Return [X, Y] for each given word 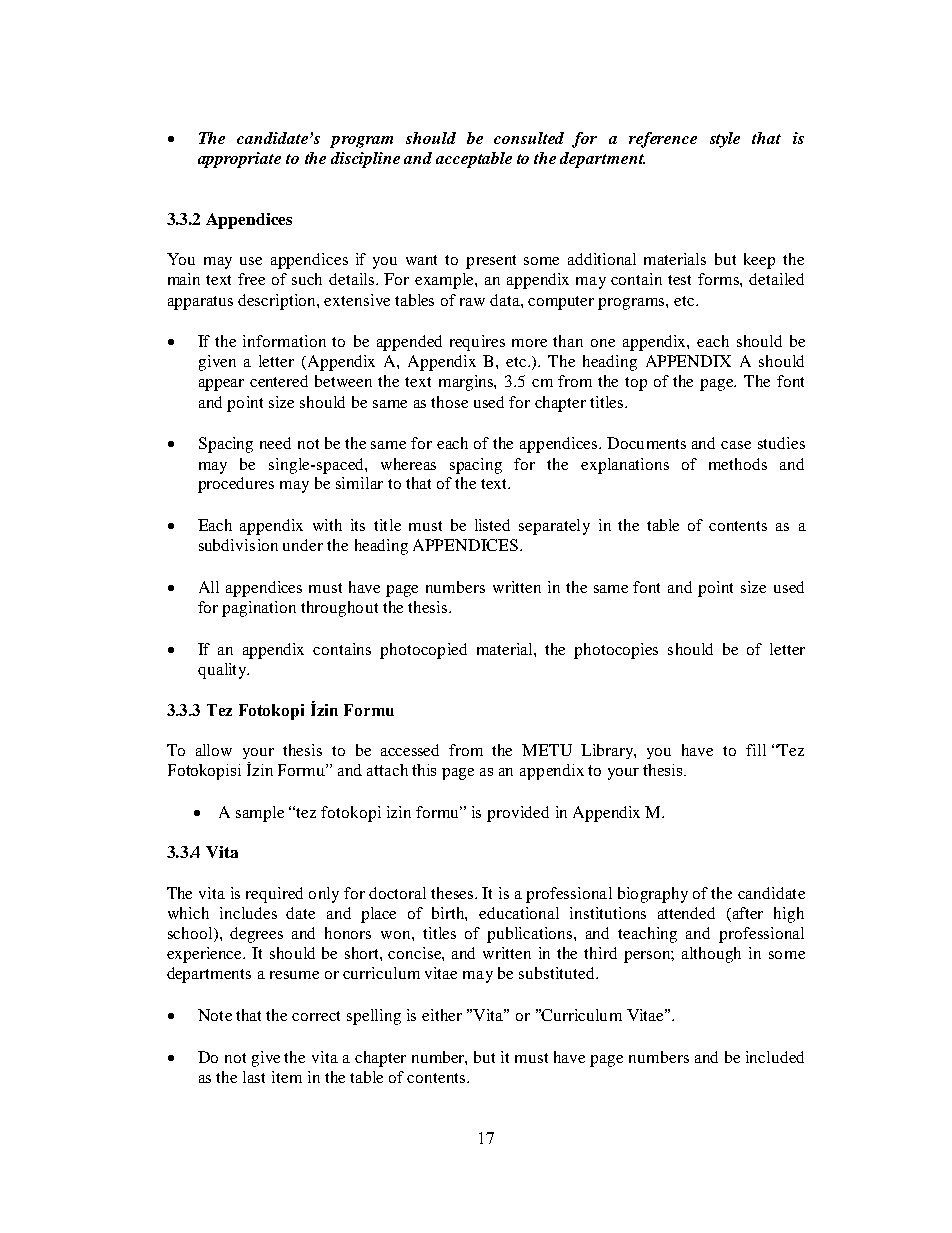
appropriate [239, 160]
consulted [529, 138]
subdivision [238, 545]
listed [492, 525]
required [274, 895]
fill [756, 750]
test [679, 280]
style [725, 140]
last [254, 1077]
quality [223, 671]
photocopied [423, 651]
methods [738, 464]
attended [686, 913]
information [284, 341]
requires [477, 343]
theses [453, 893]
